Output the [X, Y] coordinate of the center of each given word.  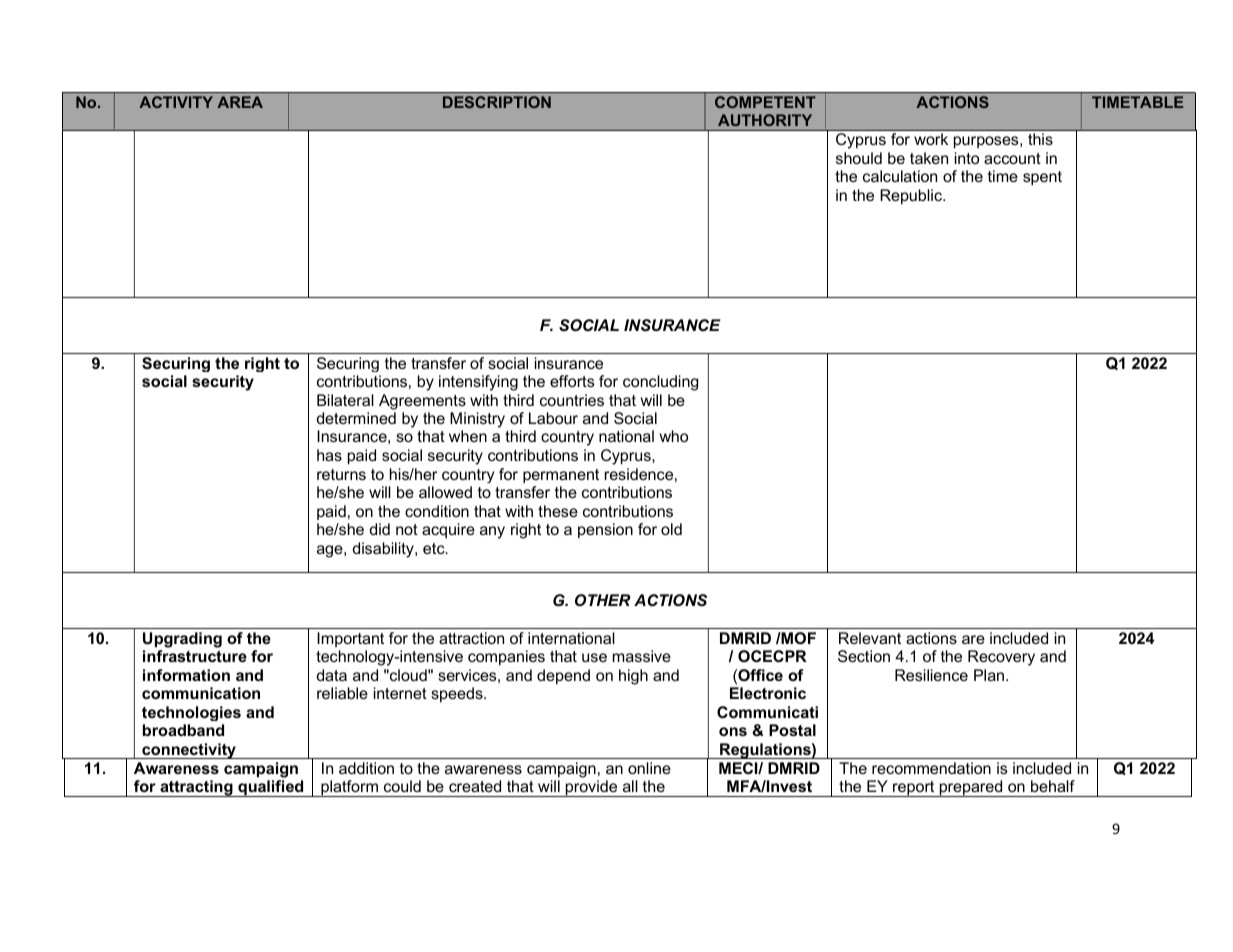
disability [384, 550]
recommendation [931, 768]
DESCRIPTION [497, 102]
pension [605, 531]
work [931, 139]
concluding [660, 383]
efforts [572, 381]
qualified [271, 788]
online [649, 768]
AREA [240, 102]
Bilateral [345, 400]
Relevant [870, 638]
